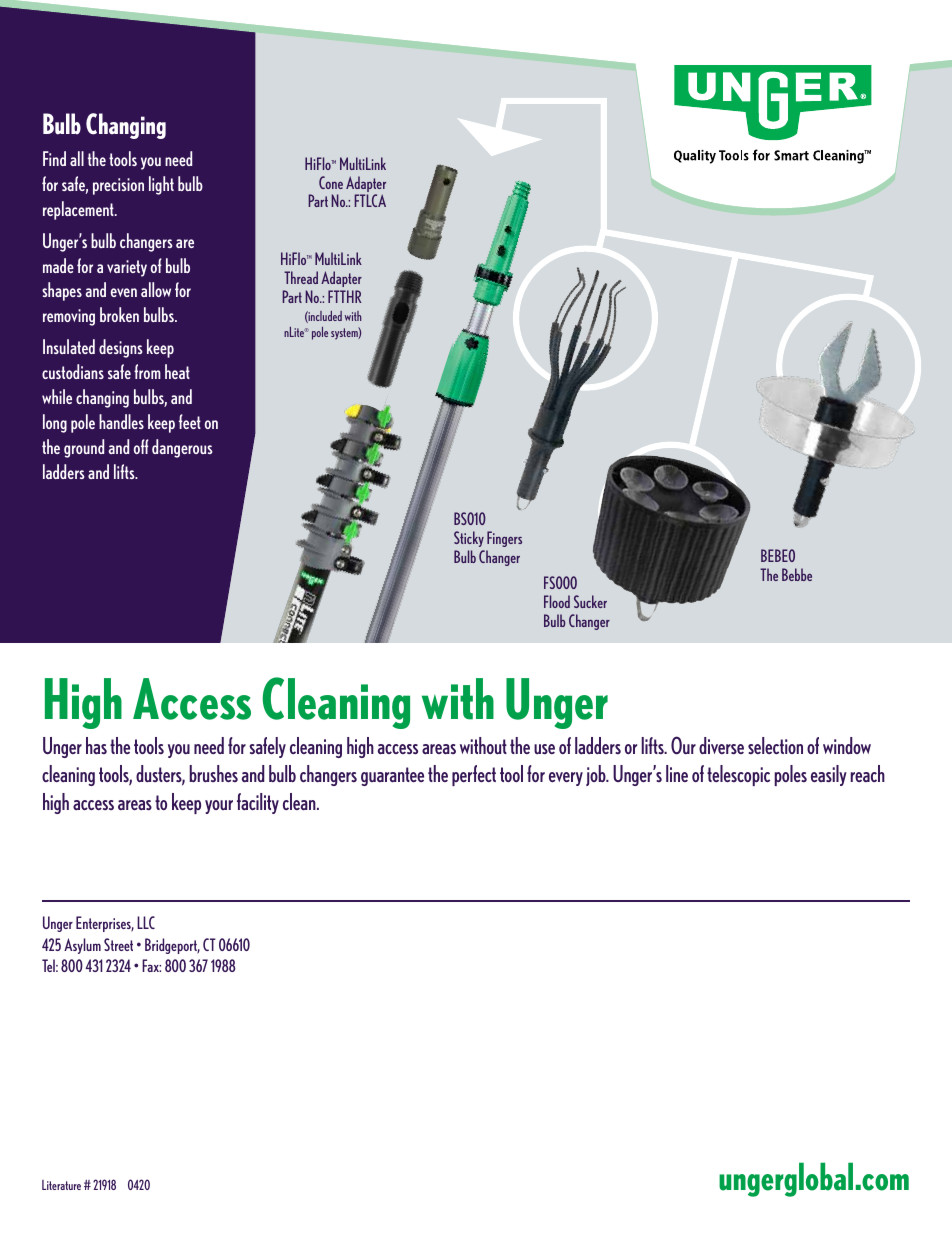 The height and width of the document is (1233, 952). I want to click on perfect, so click(474, 775).
